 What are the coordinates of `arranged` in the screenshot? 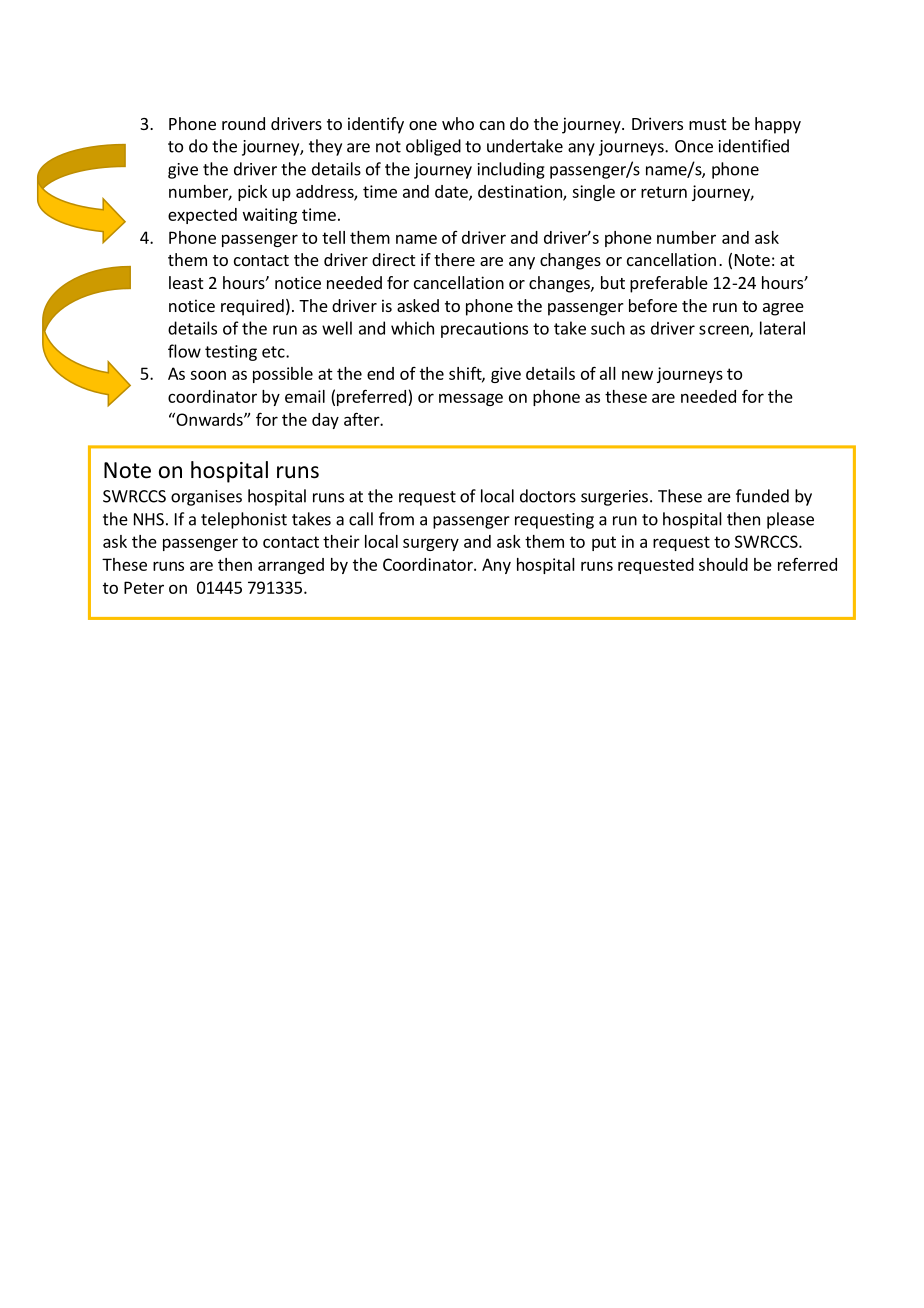 It's located at (291, 566).
